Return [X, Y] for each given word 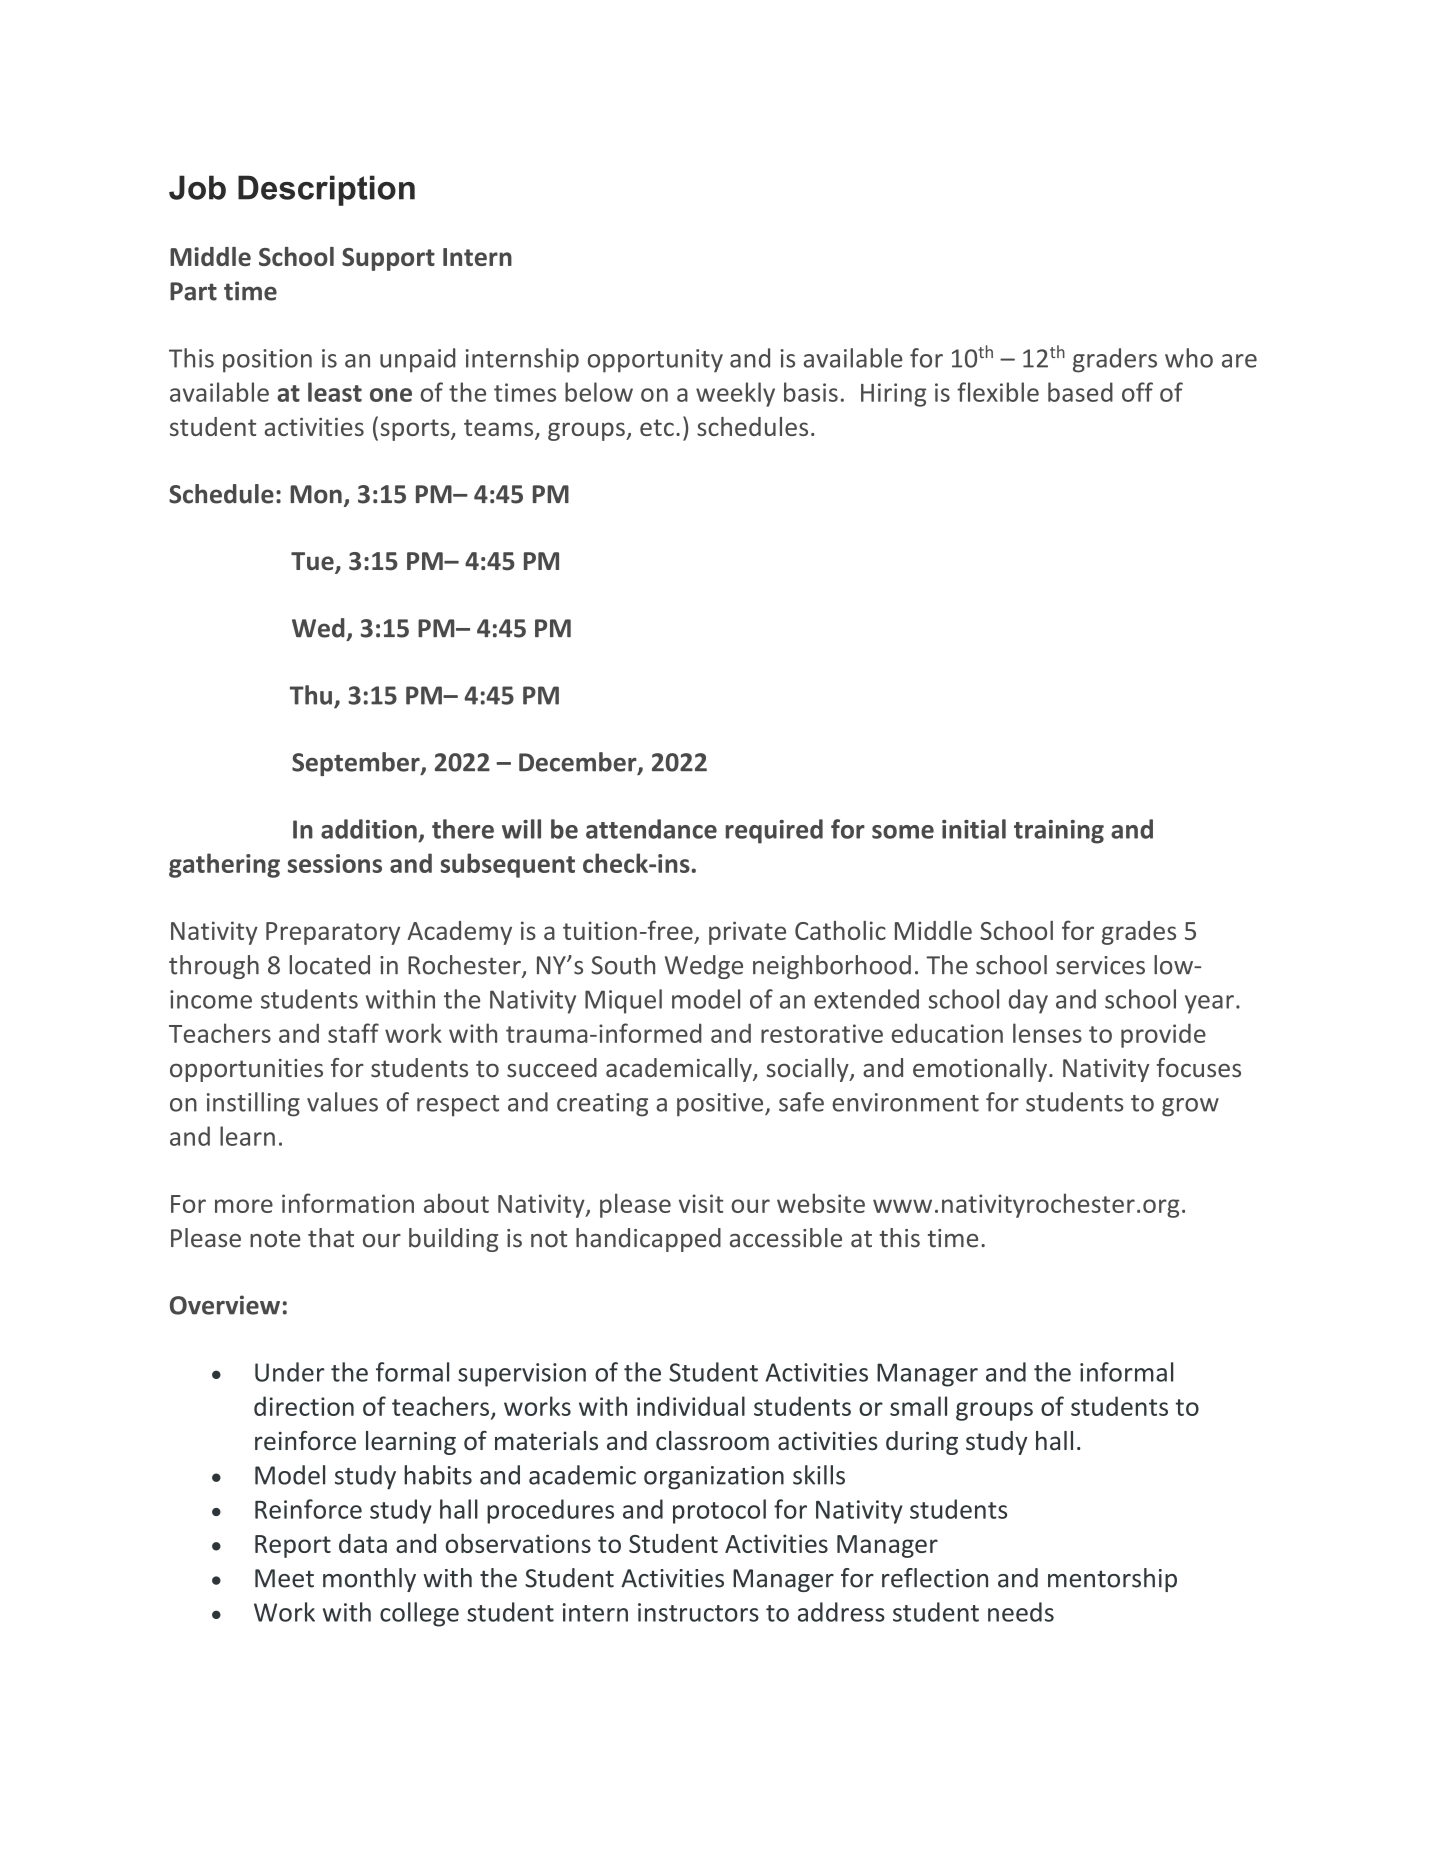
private [747, 933]
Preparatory [333, 933]
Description [326, 190]
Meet [284, 1578]
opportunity [655, 361]
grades [1139, 933]
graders [1115, 360]
